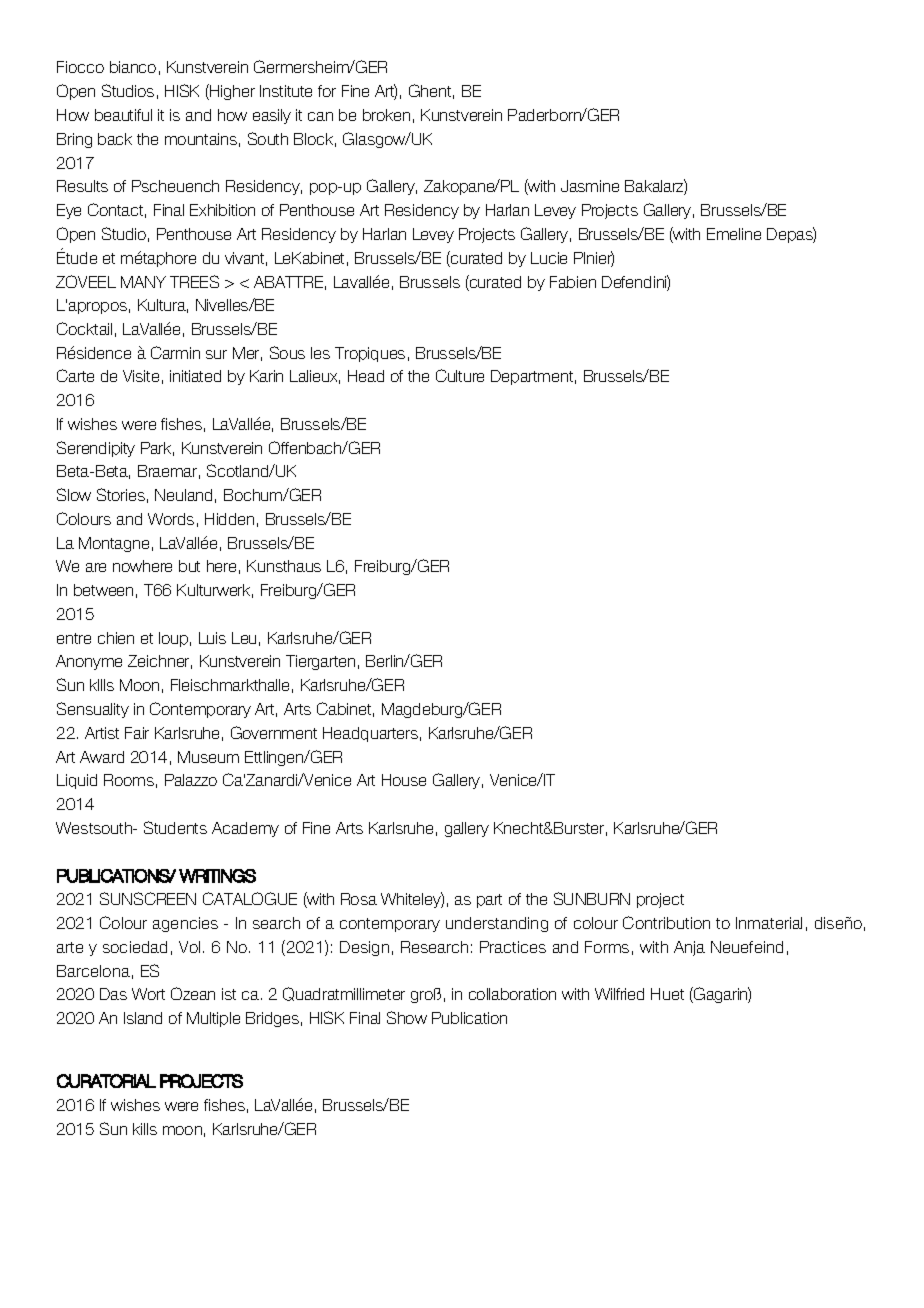 This screenshot has width=924, height=1308. I want to click on Island, so click(143, 1018).
